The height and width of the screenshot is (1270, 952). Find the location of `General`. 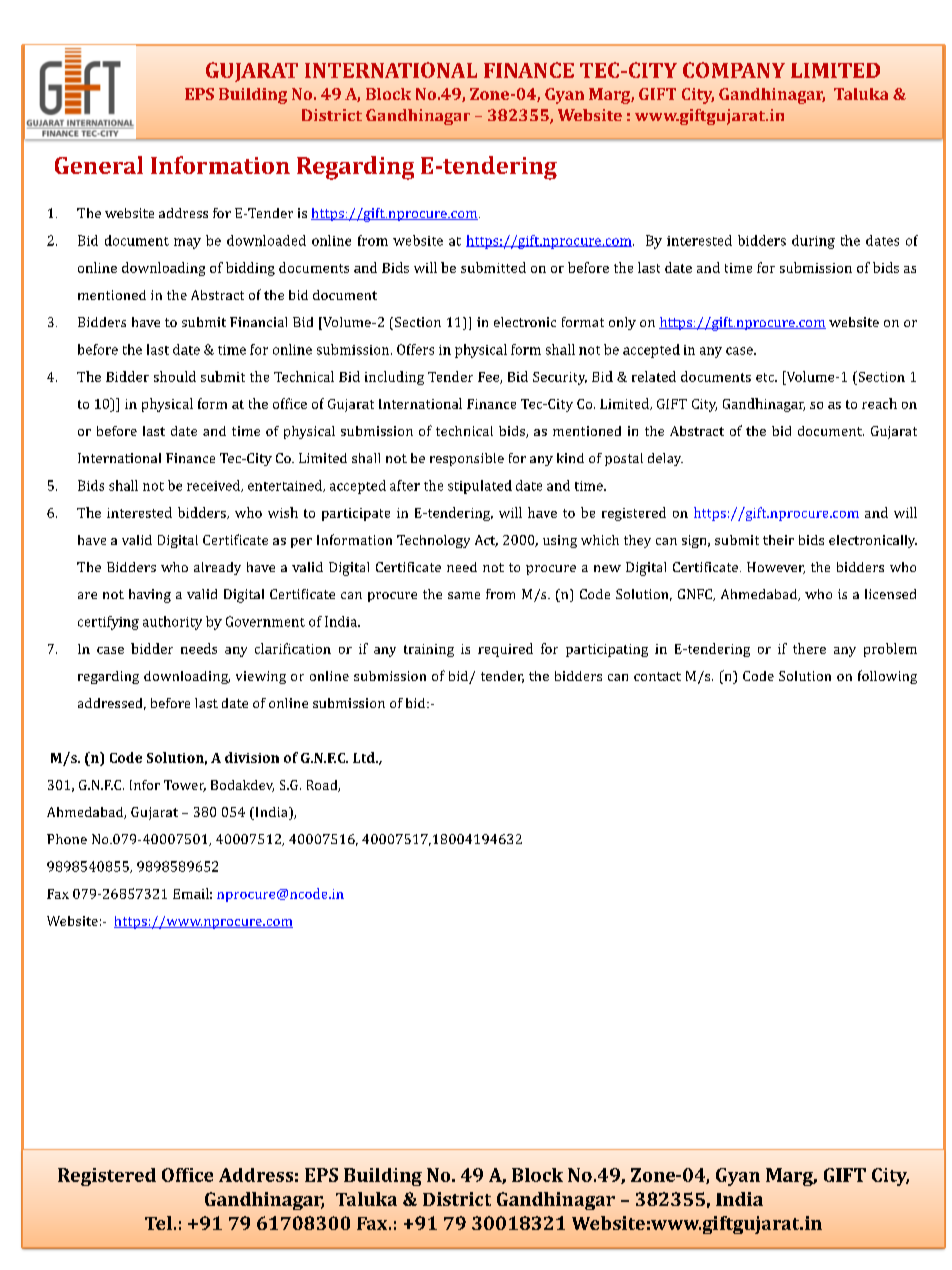

General is located at coordinates (99, 165).
